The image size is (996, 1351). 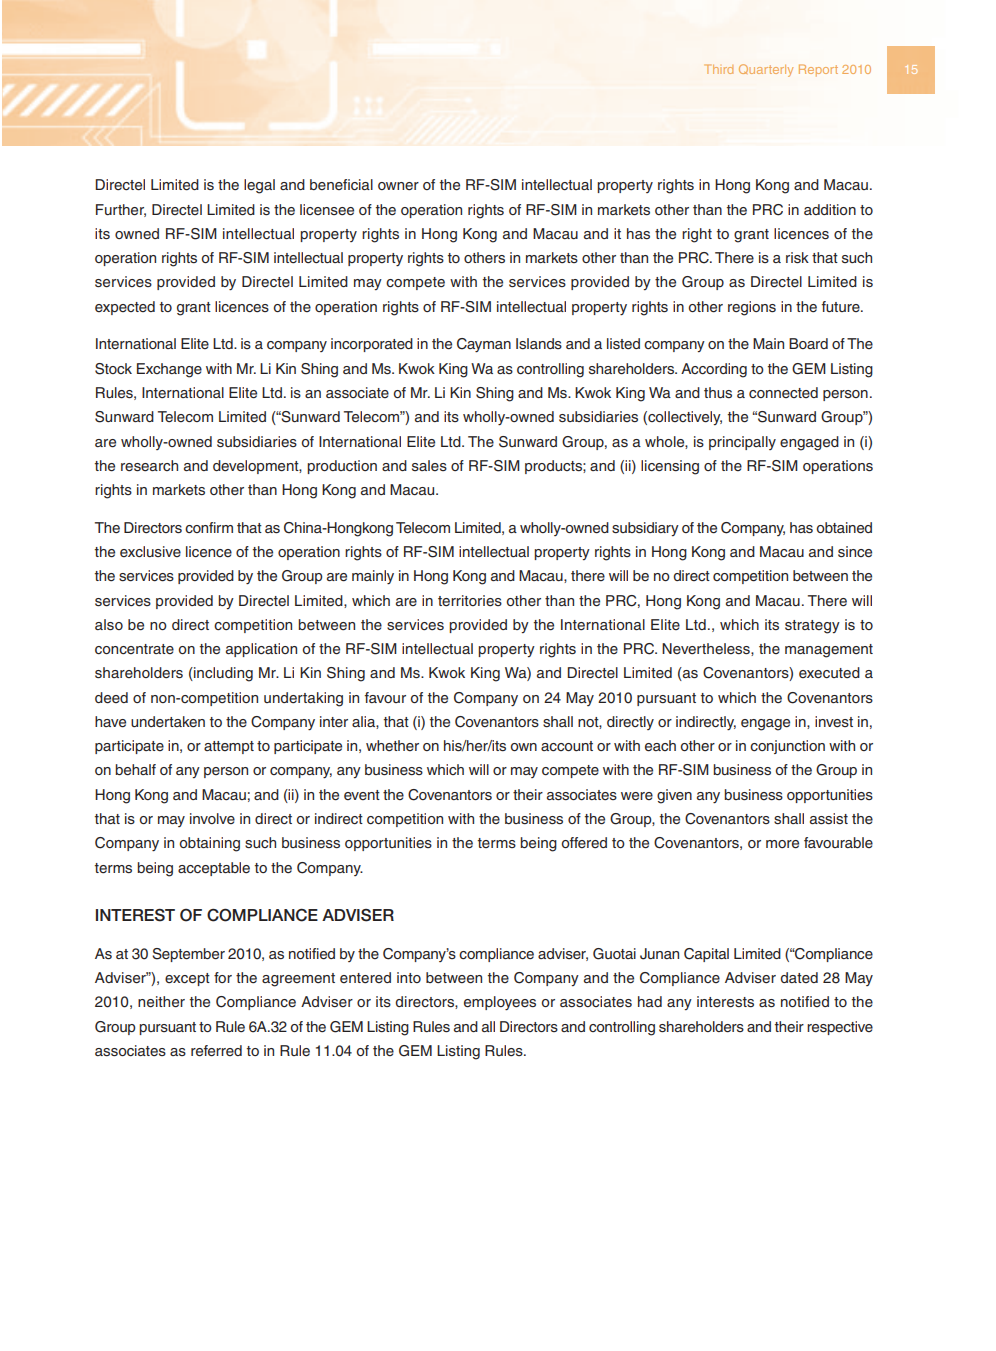 What do you see at coordinates (259, 186) in the page?
I see `legal` at bounding box center [259, 186].
